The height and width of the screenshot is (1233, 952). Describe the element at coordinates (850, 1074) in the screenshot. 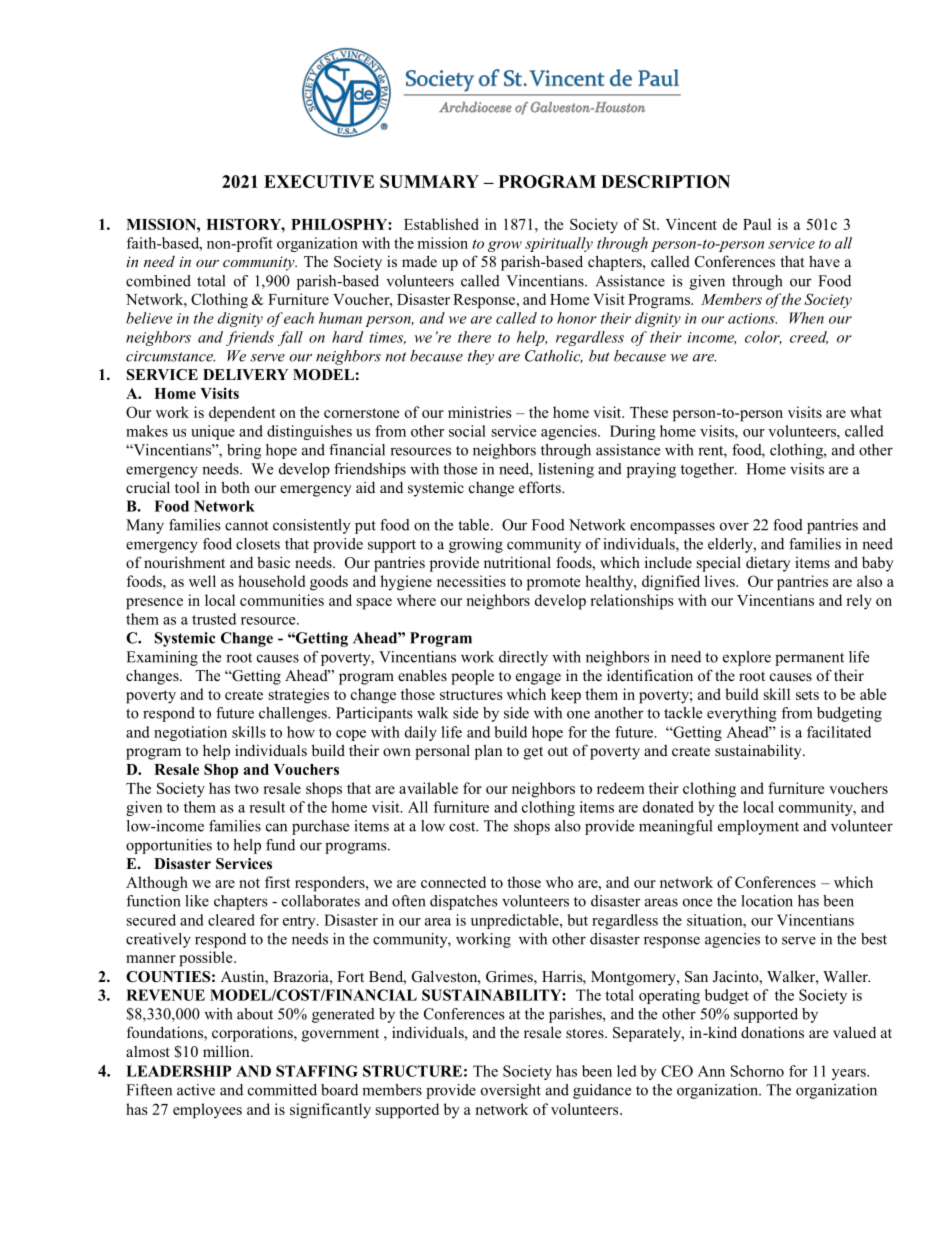

I see `years` at that location.
